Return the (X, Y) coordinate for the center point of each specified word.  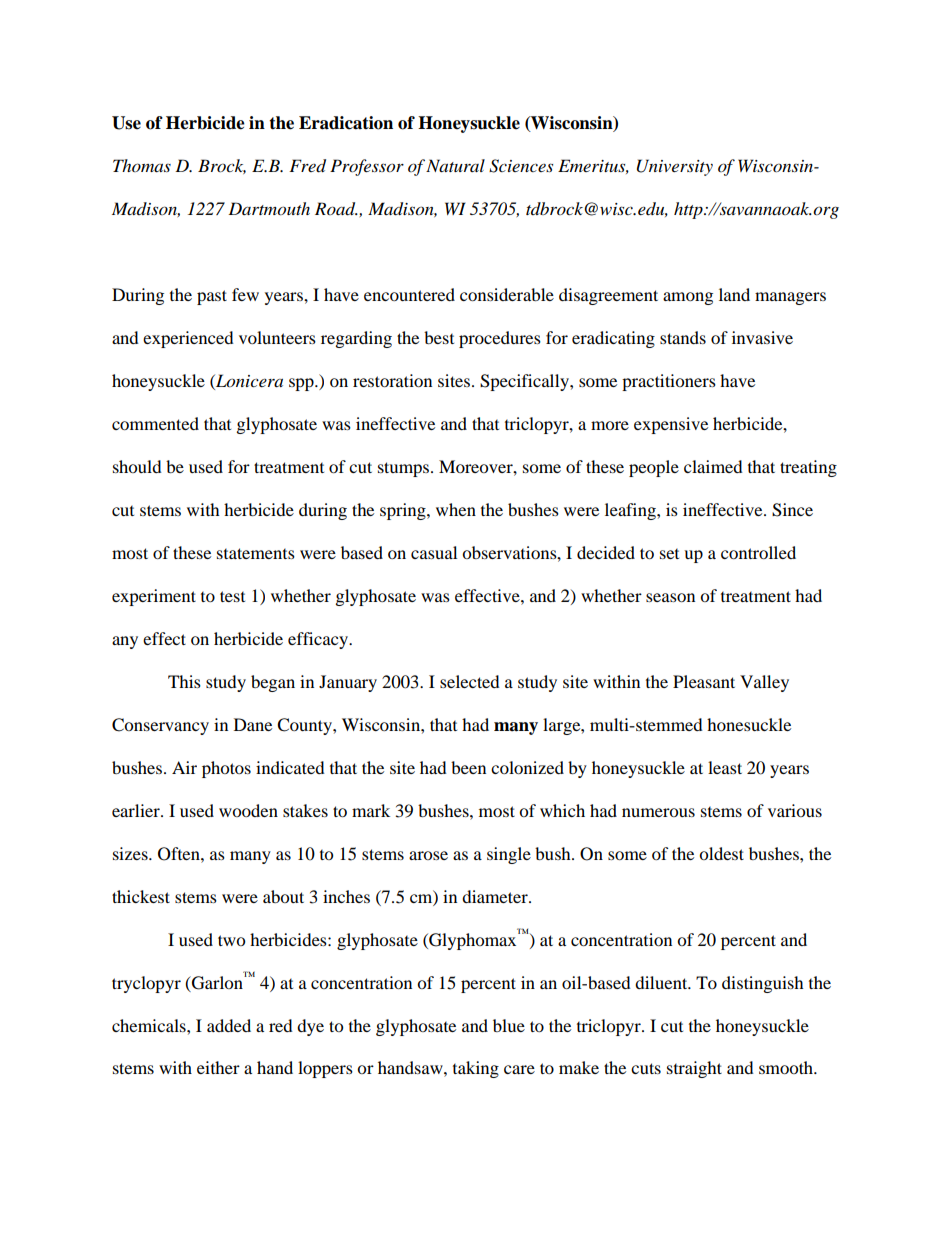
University (675, 167)
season (670, 597)
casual (434, 552)
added (229, 1025)
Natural (455, 165)
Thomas (142, 165)
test (232, 596)
